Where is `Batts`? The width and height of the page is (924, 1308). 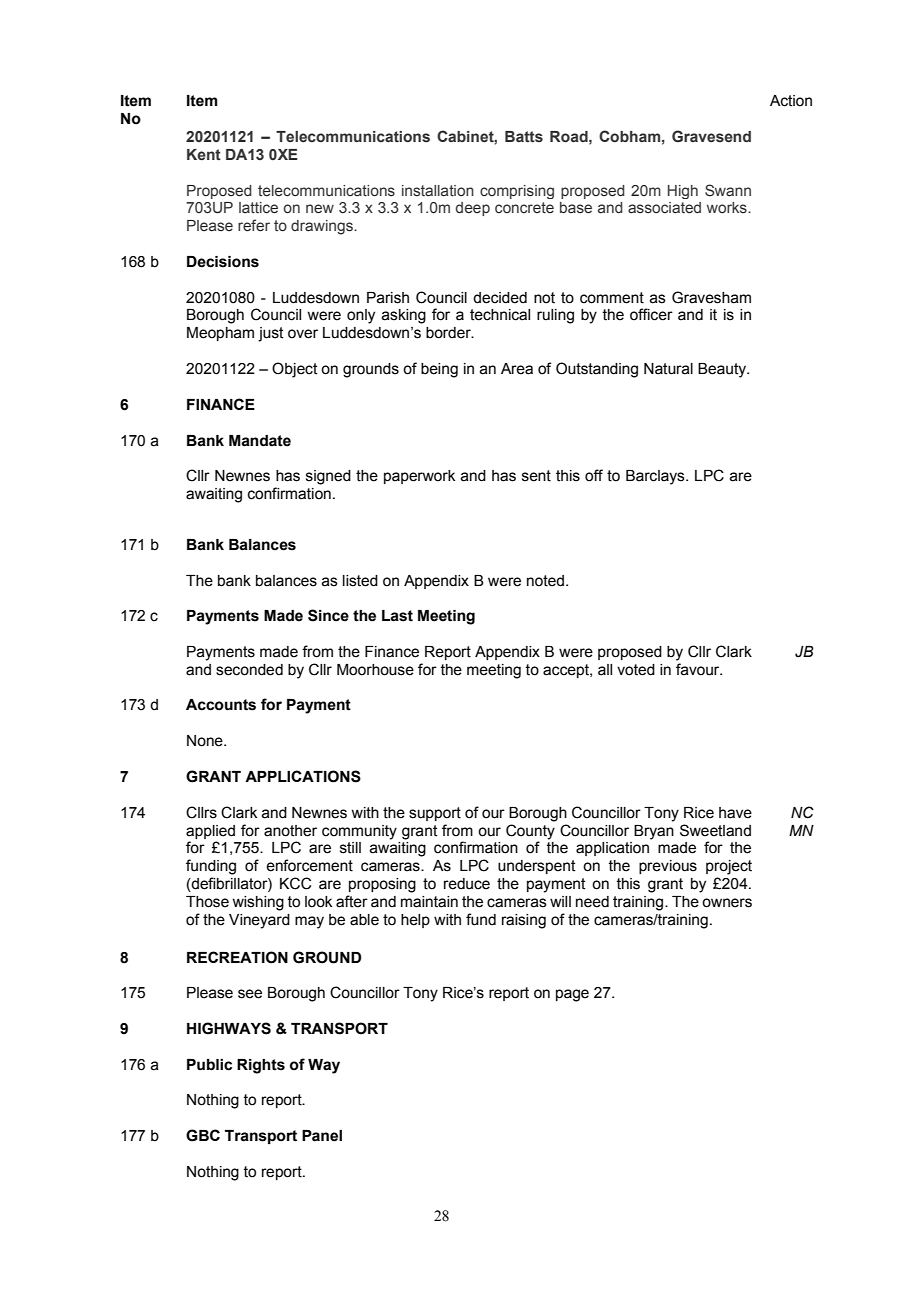 Batts is located at coordinates (524, 136).
